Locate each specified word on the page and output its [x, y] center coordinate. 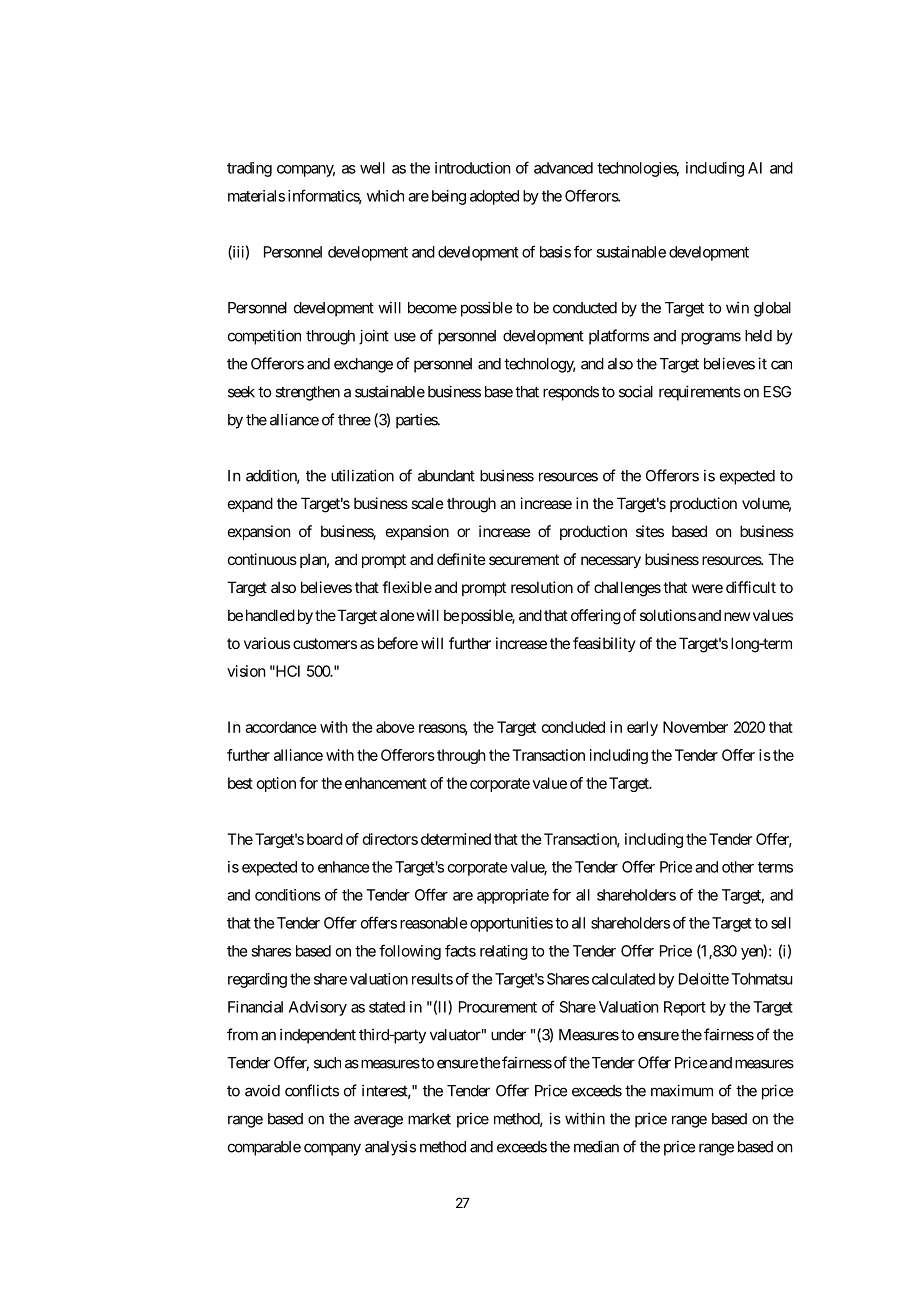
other [738, 867]
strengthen [307, 393]
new [737, 616]
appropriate [513, 896]
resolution [542, 587]
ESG [777, 392]
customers [325, 643]
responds [571, 393]
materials [256, 196]
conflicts [312, 1090]
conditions [288, 895]
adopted [494, 197]
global [772, 309]
